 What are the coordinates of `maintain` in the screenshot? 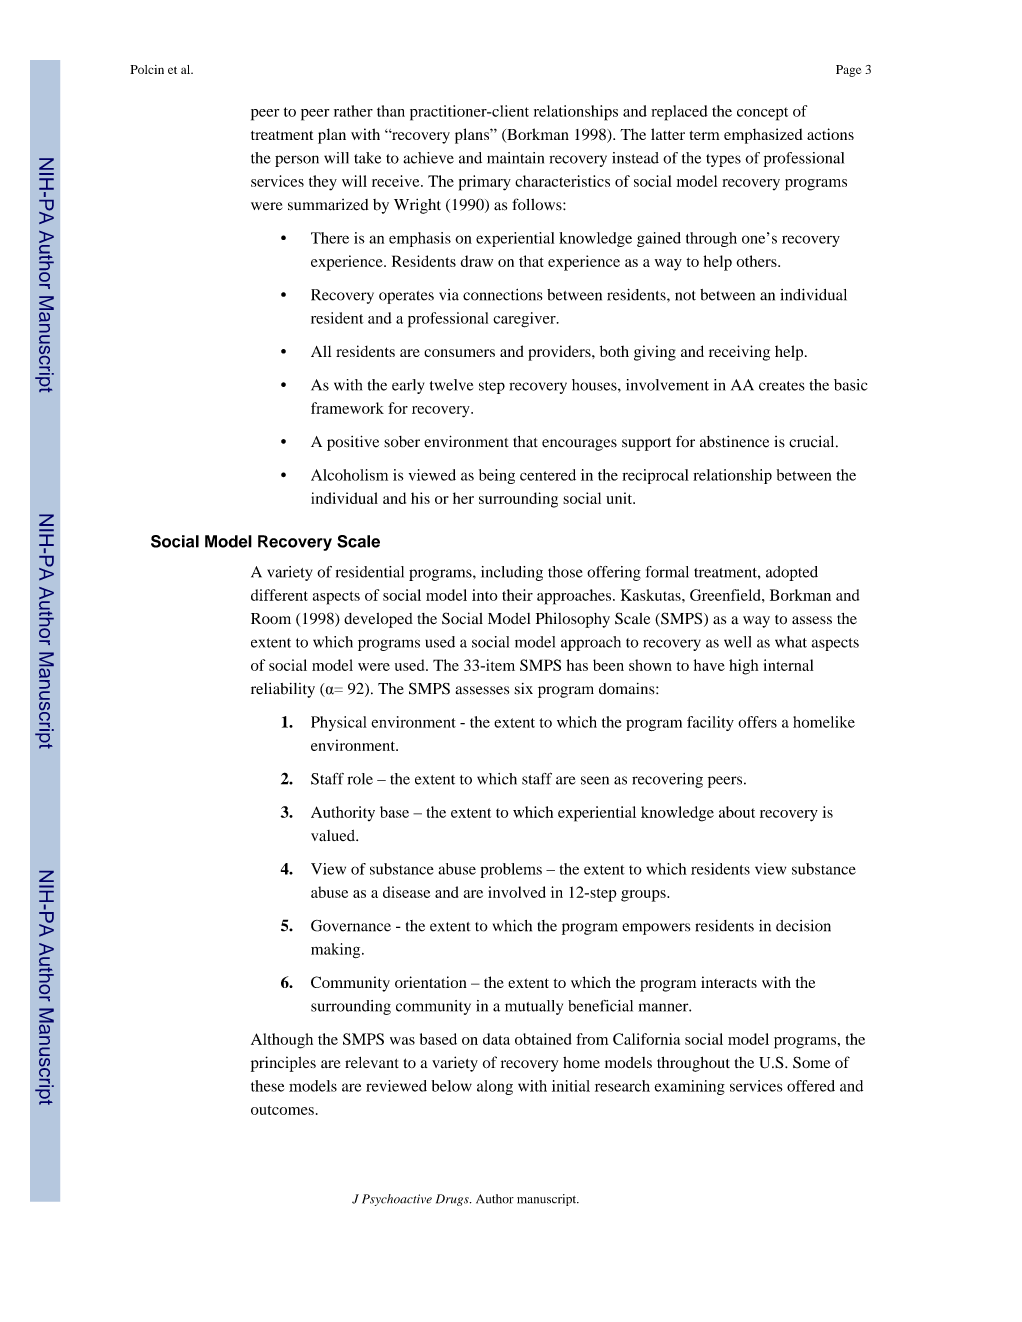 It's located at (515, 158).
